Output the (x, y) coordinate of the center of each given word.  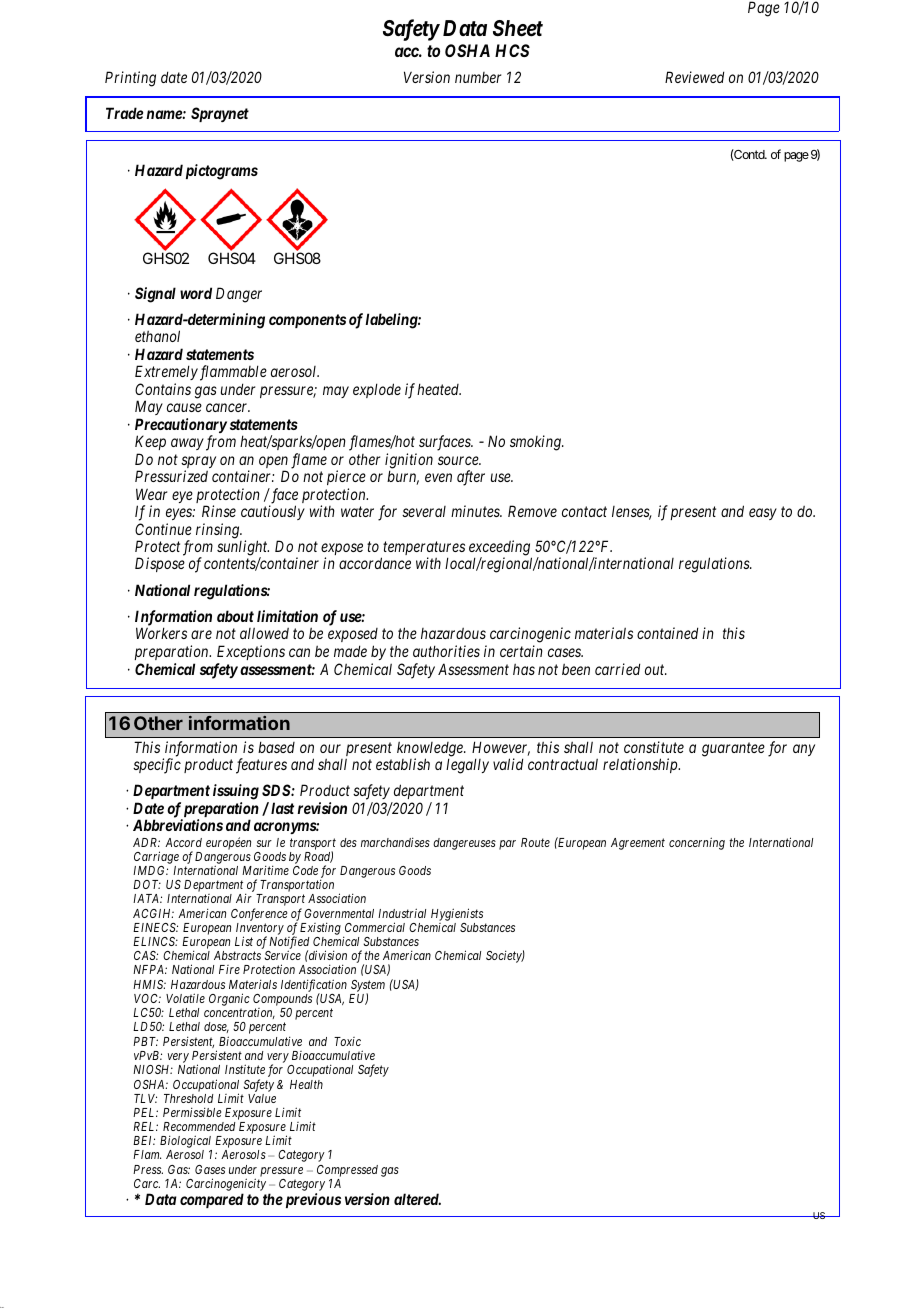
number (478, 77)
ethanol (157, 336)
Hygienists (457, 914)
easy (763, 514)
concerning (697, 843)
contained (667, 633)
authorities (446, 651)
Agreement (638, 844)
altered (417, 1199)
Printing (130, 79)
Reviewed (694, 77)
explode (377, 390)
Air (244, 898)
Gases (210, 1169)
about (235, 616)
